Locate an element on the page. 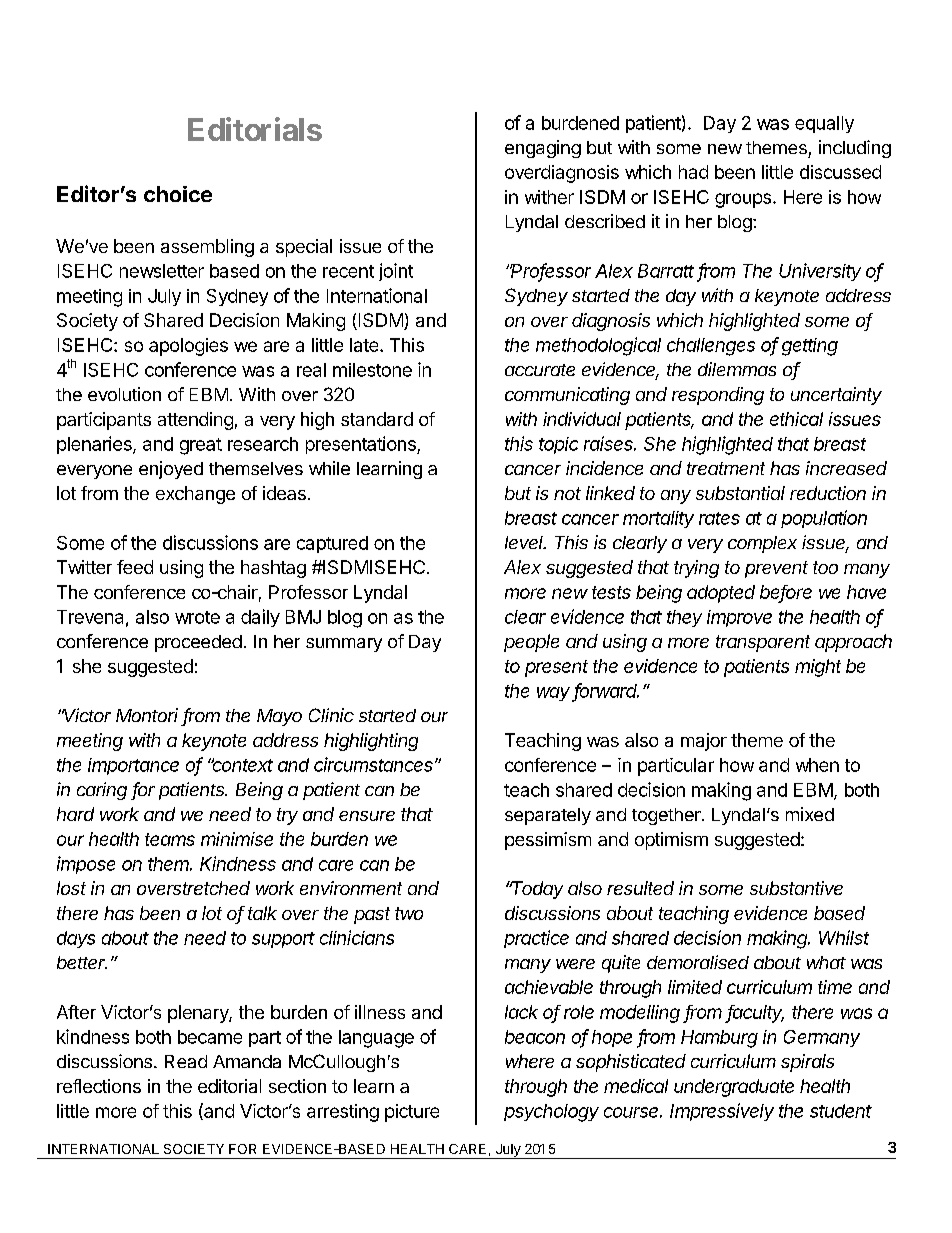 This image has height=1233, width=952. importance is located at coordinates (133, 766).
